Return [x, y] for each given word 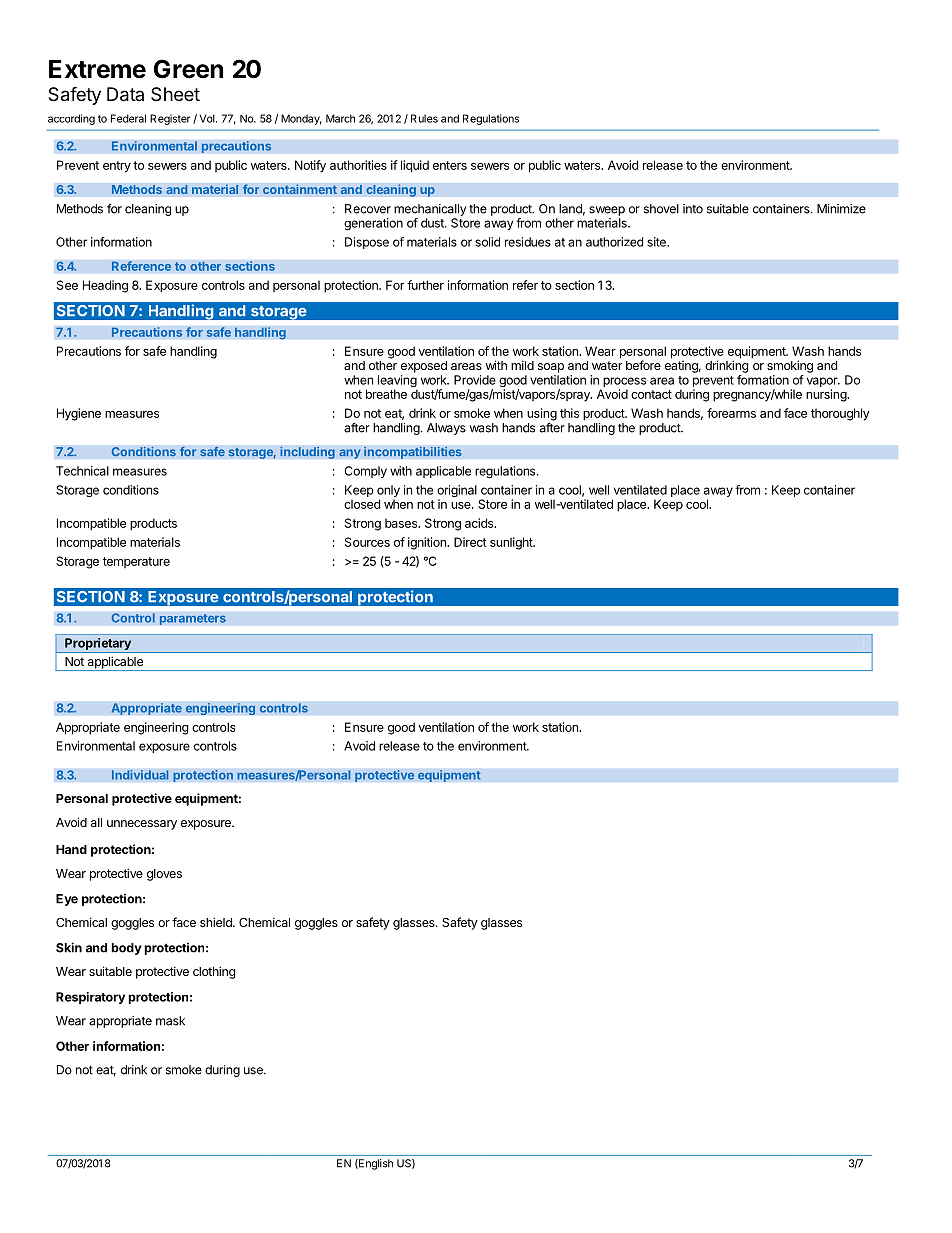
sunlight [512, 543]
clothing [214, 972]
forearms [731, 413]
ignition [428, 543]
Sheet [175, 94]
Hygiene [79, 414]
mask [170, 1021]
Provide [475, 380]
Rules [424, 118]
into [693, 209]
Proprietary [98, 645]
